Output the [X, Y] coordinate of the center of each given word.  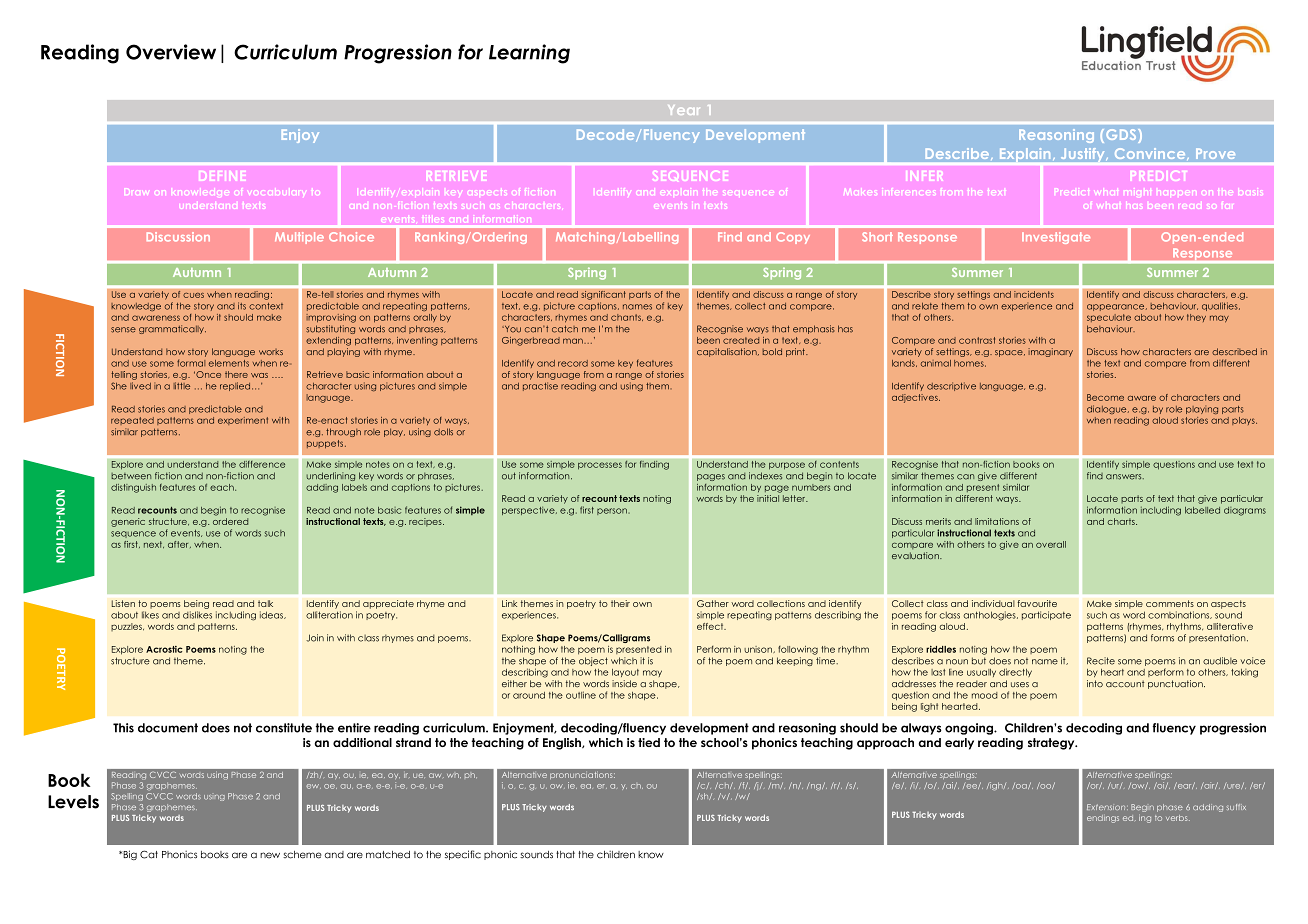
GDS [1122, 136]
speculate [1109, 318]
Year [683, 110]
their [620, 603]
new [270, 855]
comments [1170, 603]
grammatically [172, 329]
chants [627, 317]
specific [463, 855]
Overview [171, 52]
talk [265, 603]
